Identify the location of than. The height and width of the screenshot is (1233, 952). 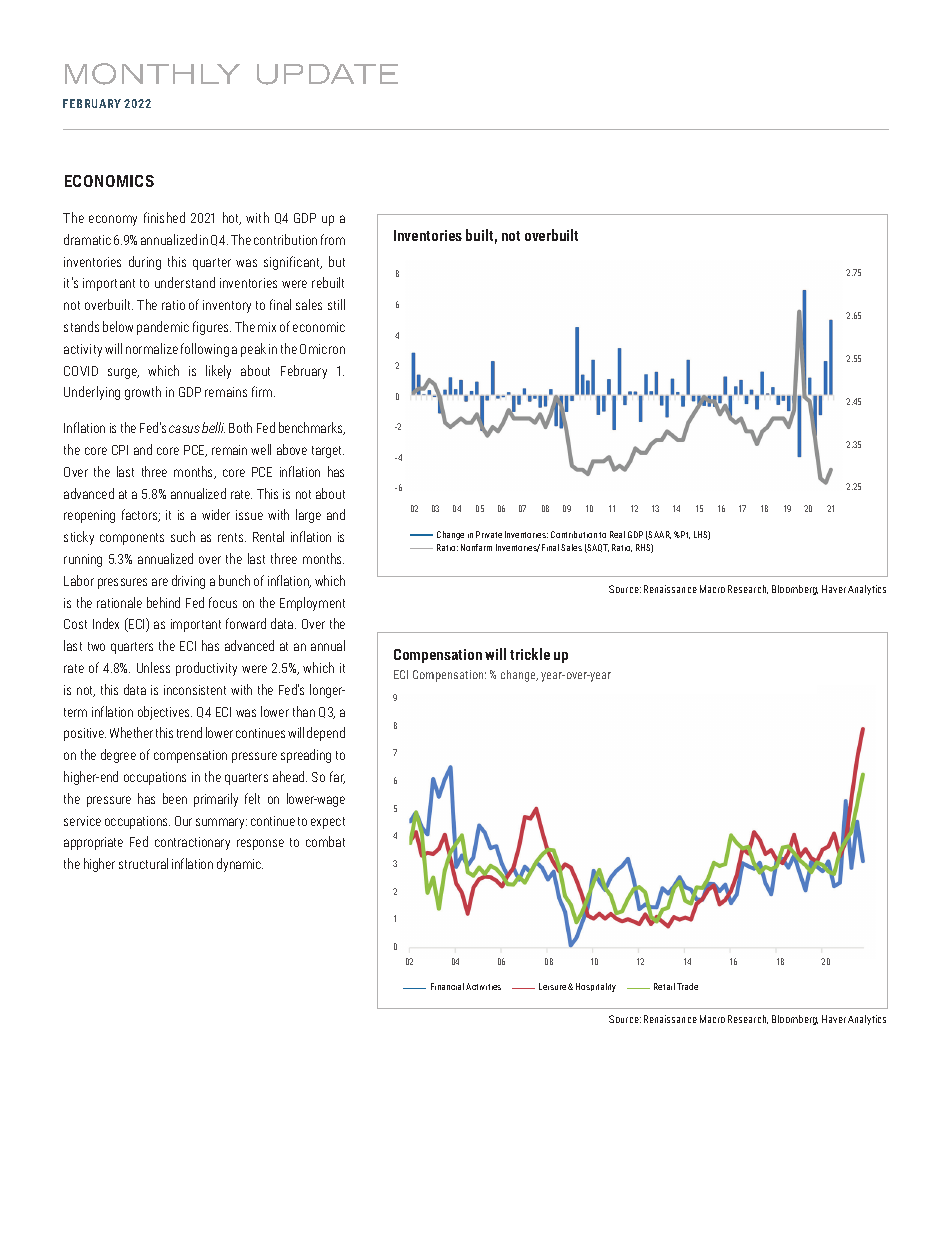
(304, 711).
